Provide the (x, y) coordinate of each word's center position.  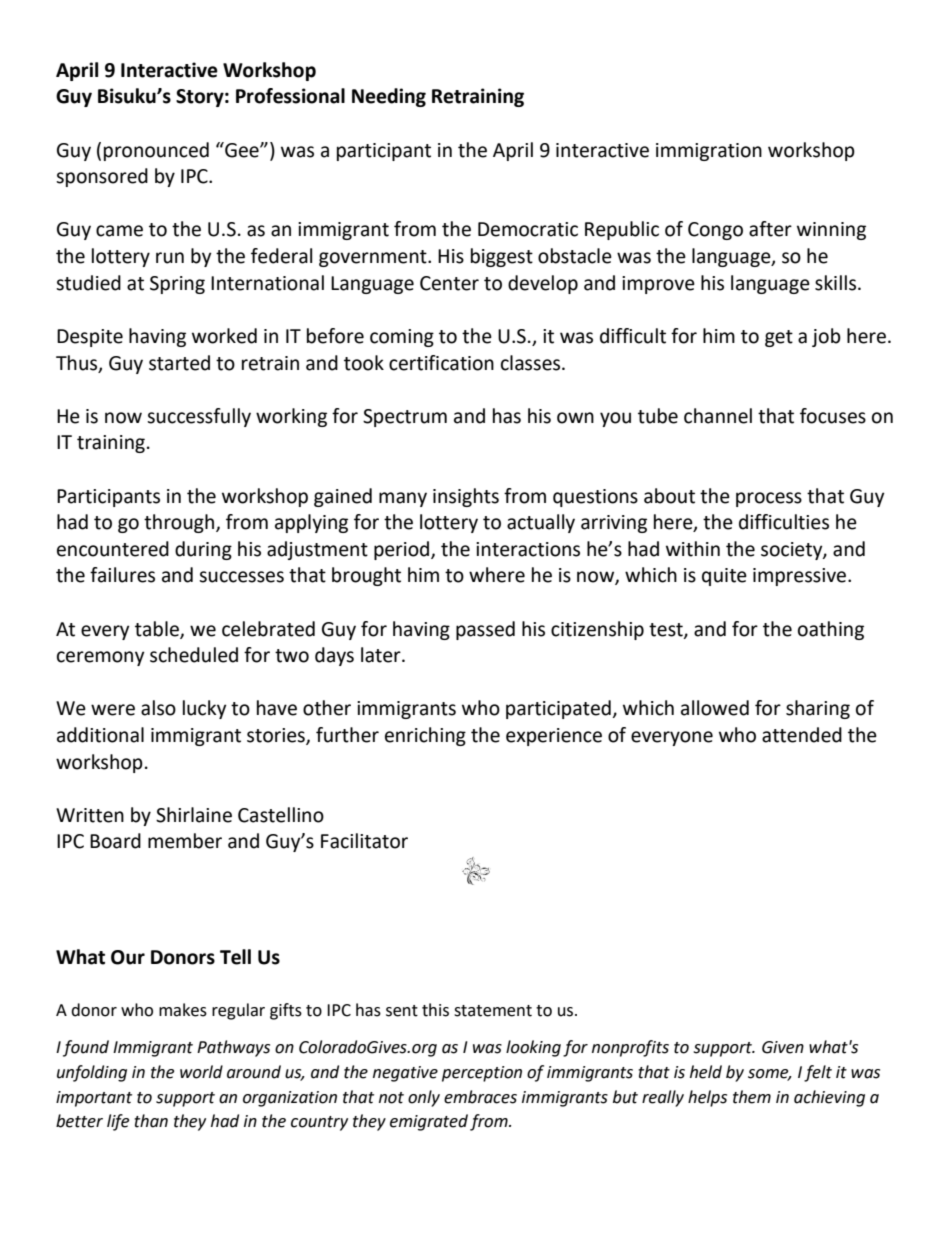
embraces (480, 1097)
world (201, 1072)
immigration (709, 152)
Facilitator (364, 841)
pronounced (156, 151)
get (779, 338)
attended (802, 735)
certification (441, 363)
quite (724, 577)
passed (485, 630)
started (179, 363)
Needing (389, 97)
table (158, 629)
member (185, 841)
